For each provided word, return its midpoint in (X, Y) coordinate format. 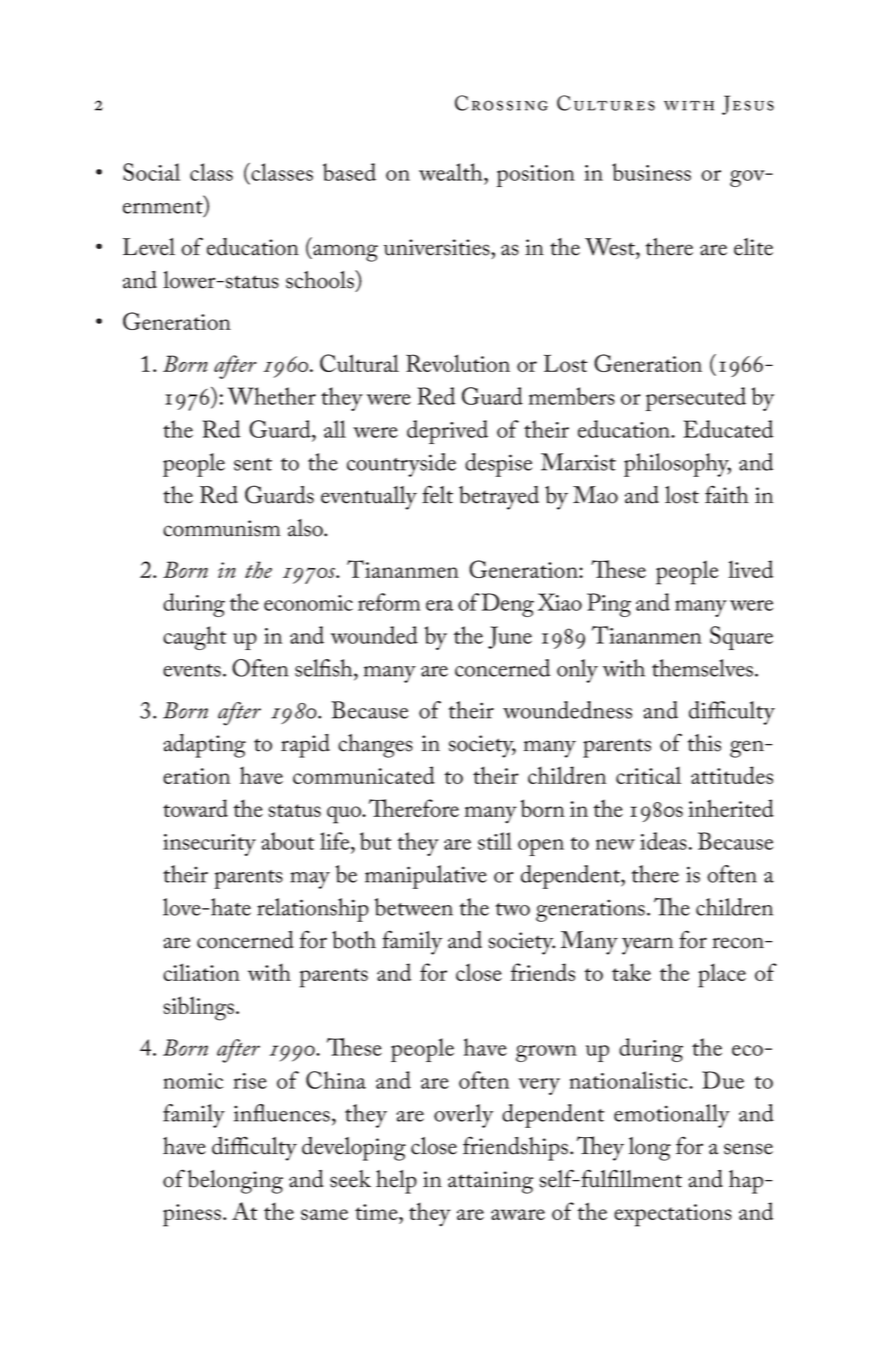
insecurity (209, 845)
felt (437, 494)
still (495, 841)
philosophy (677, 465)
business (651, 172)
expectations (673, 1215)
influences (282, 1113)
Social (151, 172)
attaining (490, 1182)
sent (253, 464)
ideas (663, 841)
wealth (452, 172)
